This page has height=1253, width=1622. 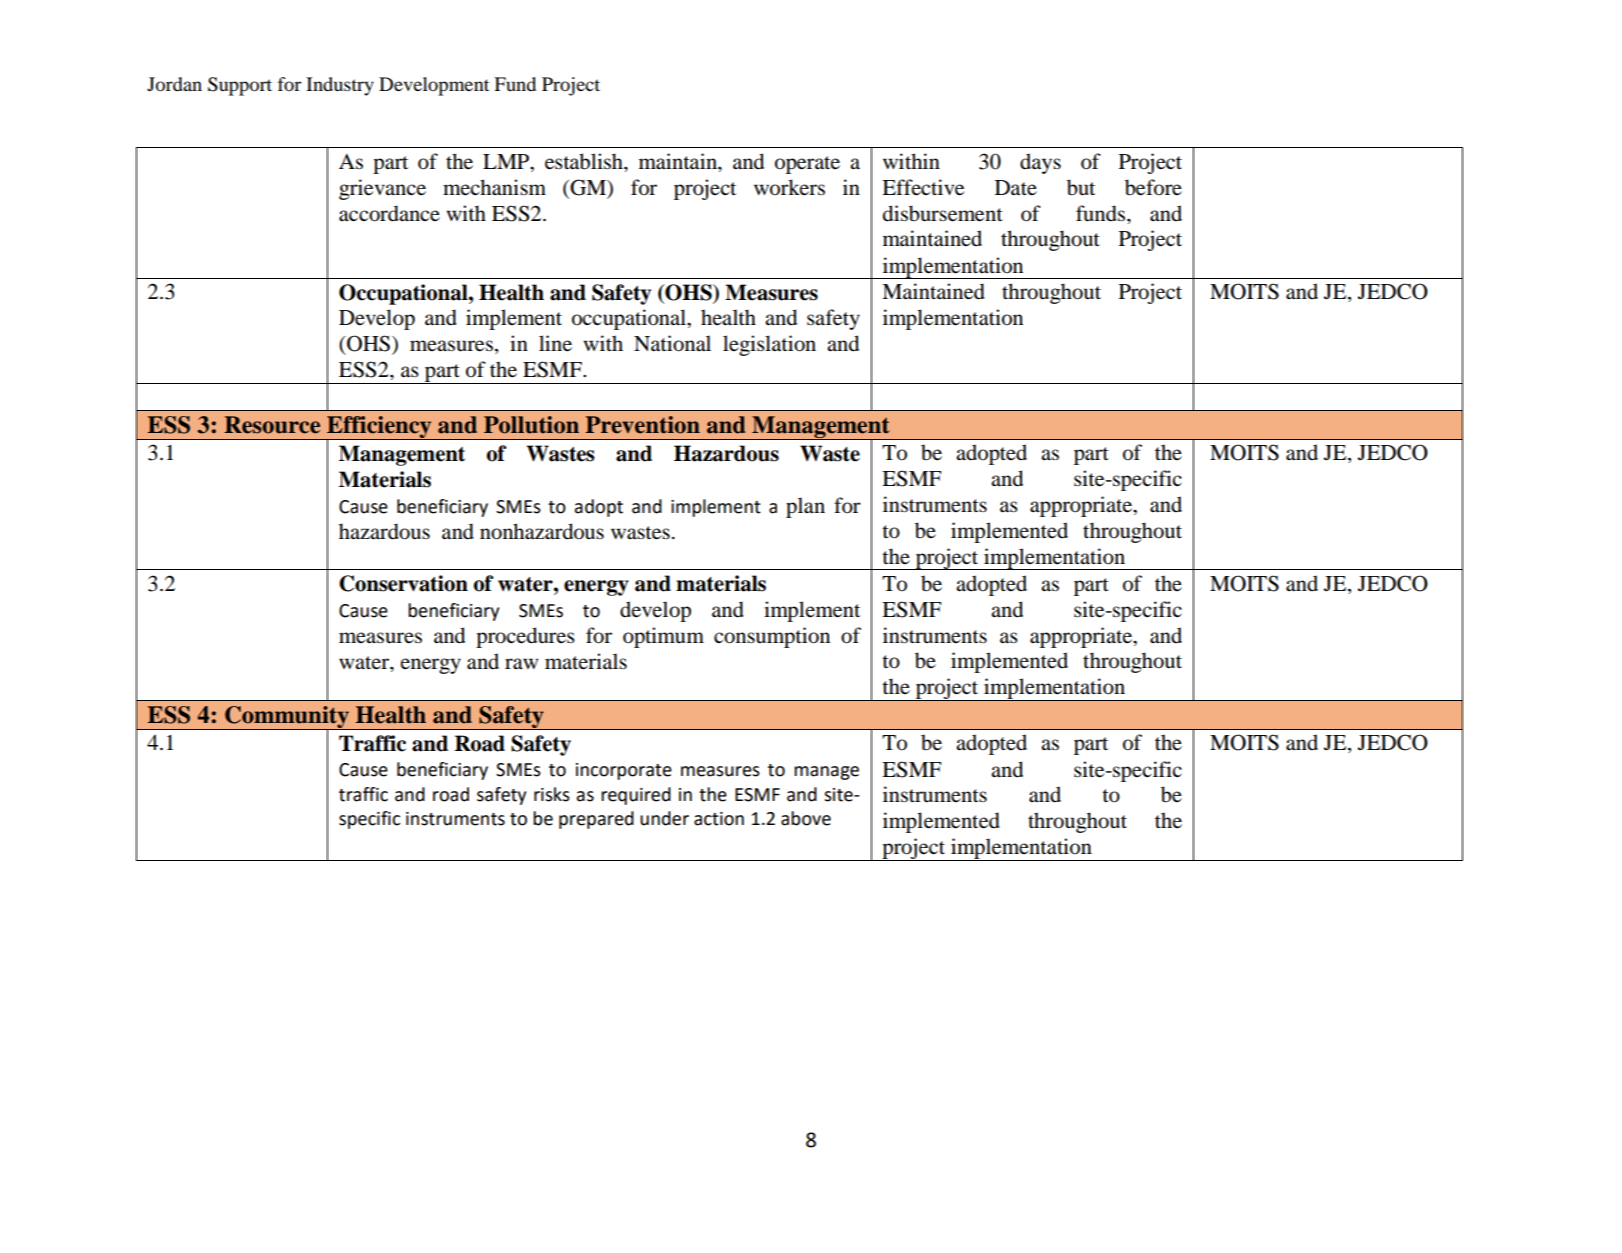 I want to click on National, so click(x=672, y=343).
